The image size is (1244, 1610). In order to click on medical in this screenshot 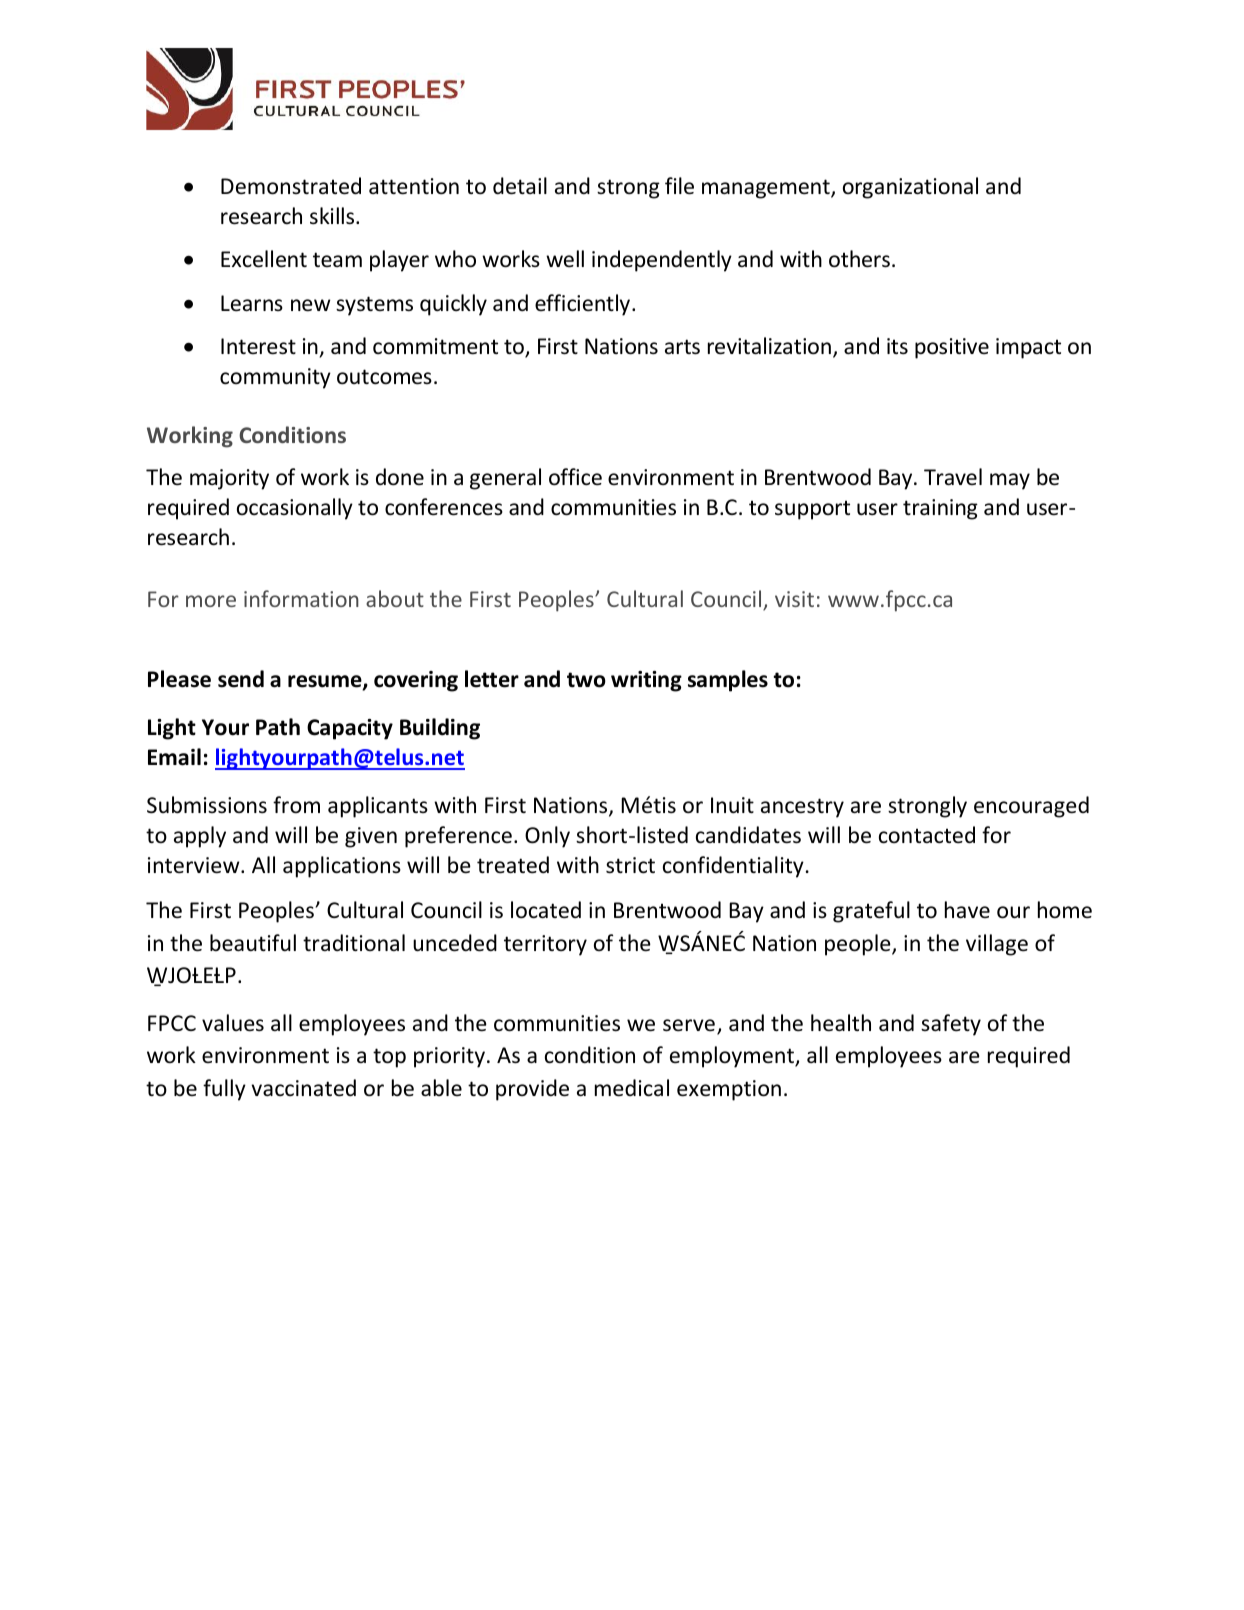, I will do `click(632, 1088)`.
